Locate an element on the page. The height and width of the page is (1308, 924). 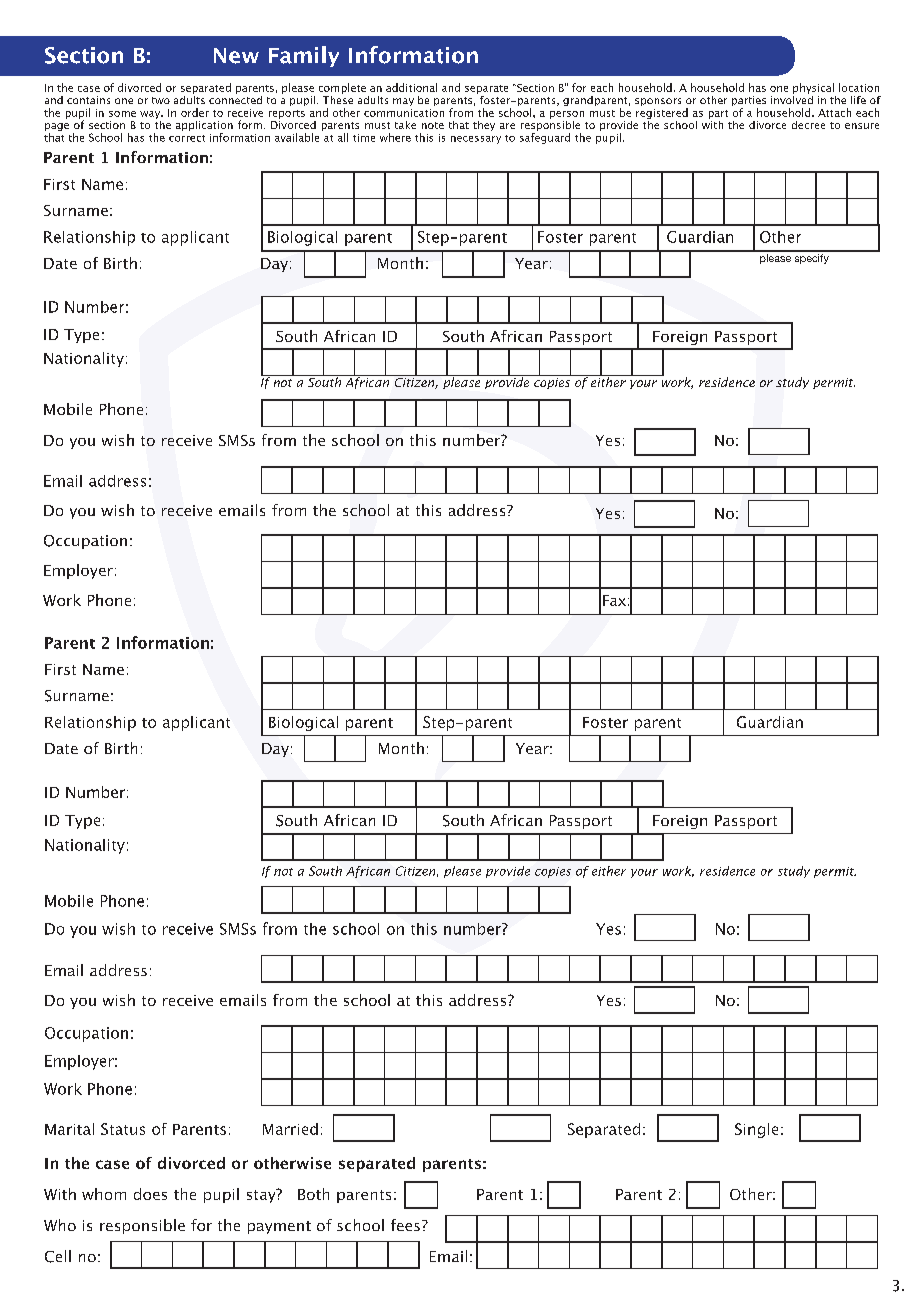
Fax is located at coordinates (614, 600).
